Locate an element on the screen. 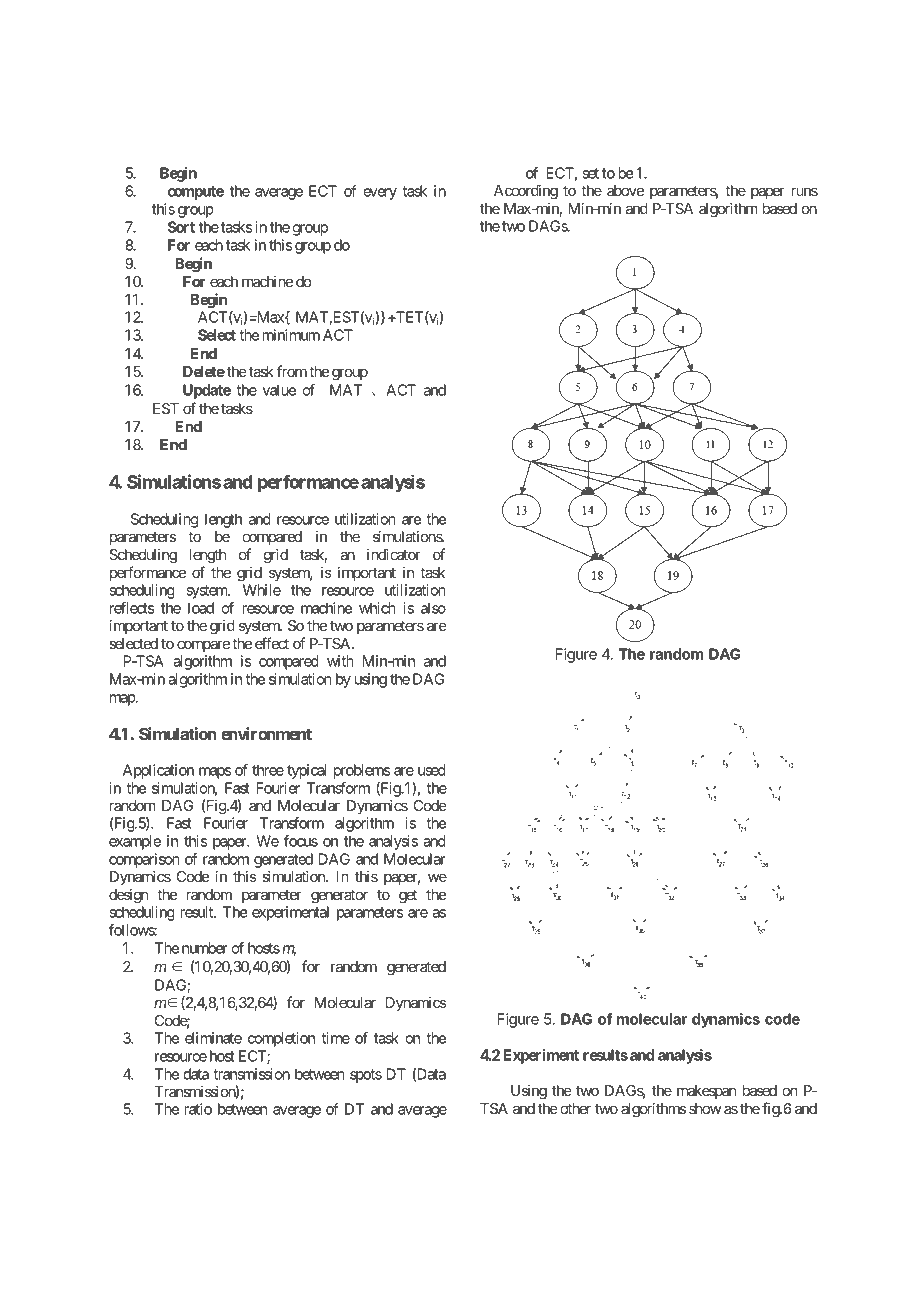 The image size is (924, 1308). problems is located at coordinates (362, 771).
